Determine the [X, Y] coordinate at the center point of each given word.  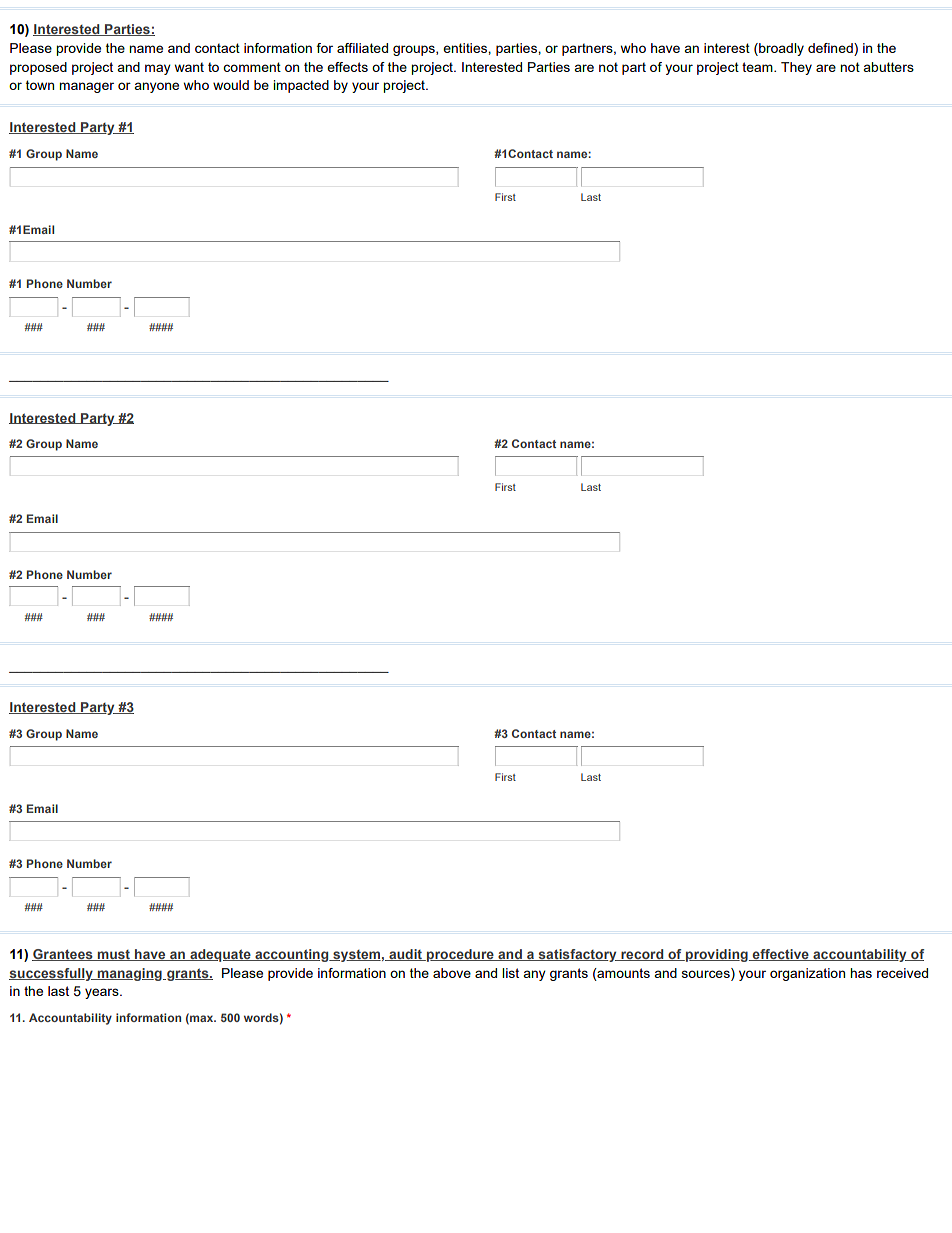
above [452, 973]
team [758, 67]
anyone [156, 87]
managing [129, 974]
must [113, 955]
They [796, 68]
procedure [460, 955]
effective [781, 955]
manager [86, 87]
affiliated [362, 48]
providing [717, 955]
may [158, 69]
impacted [301, 86]
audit [406, 955]
